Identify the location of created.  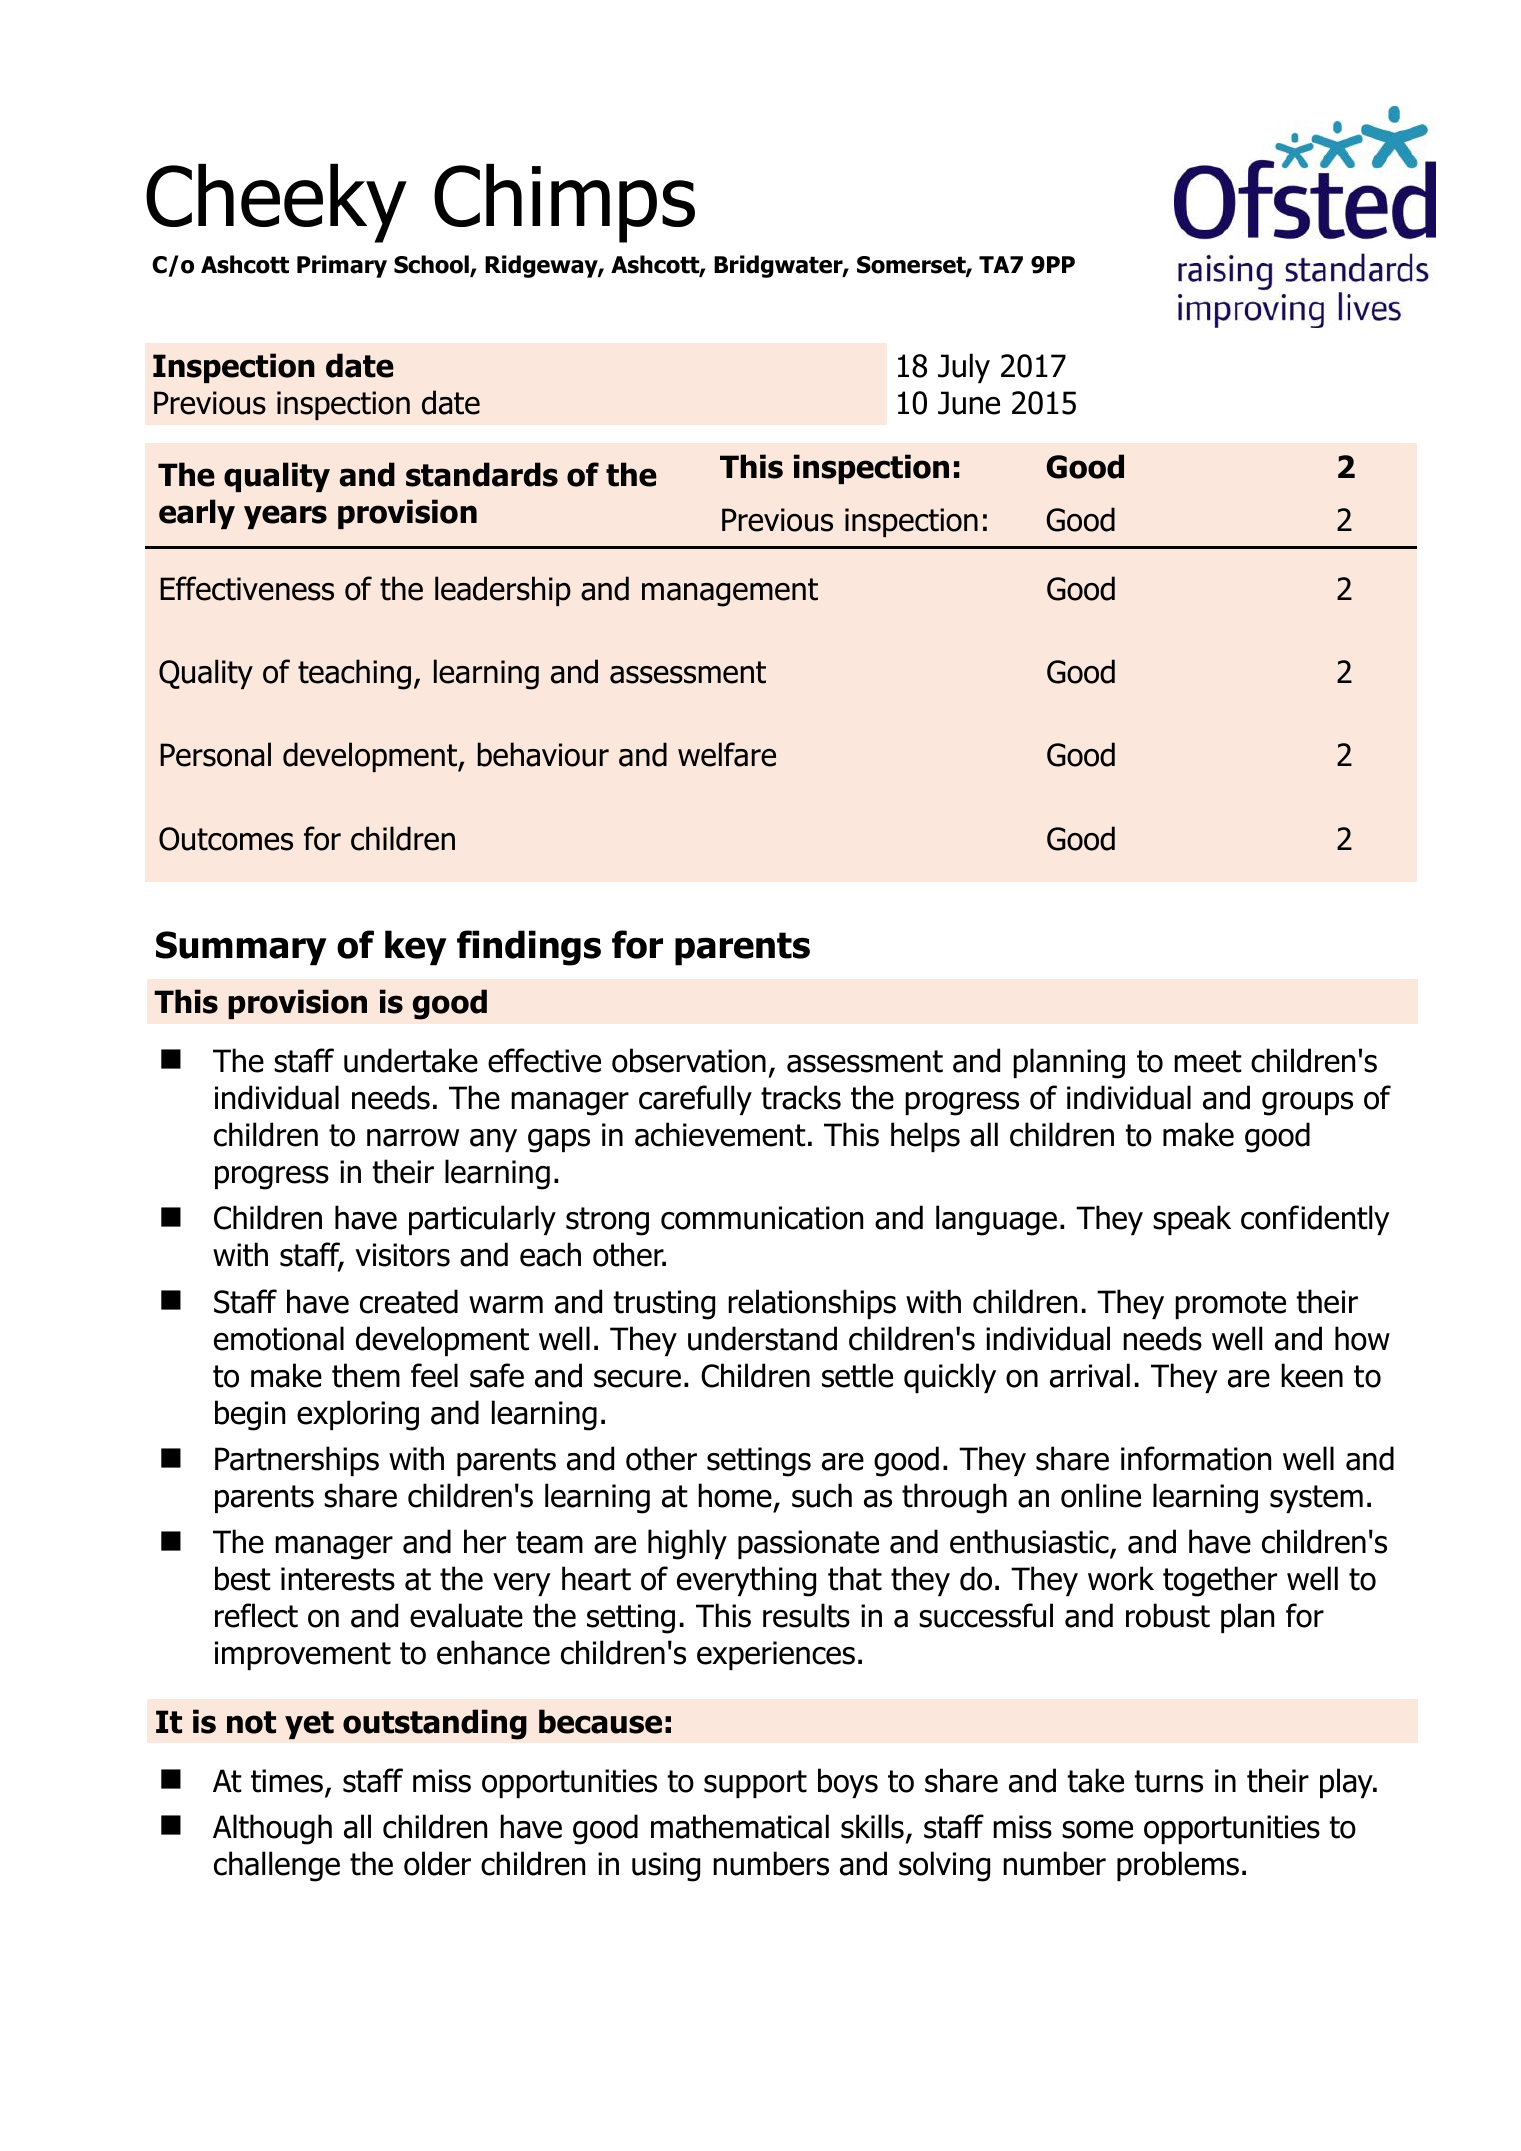
(409, 1301).
